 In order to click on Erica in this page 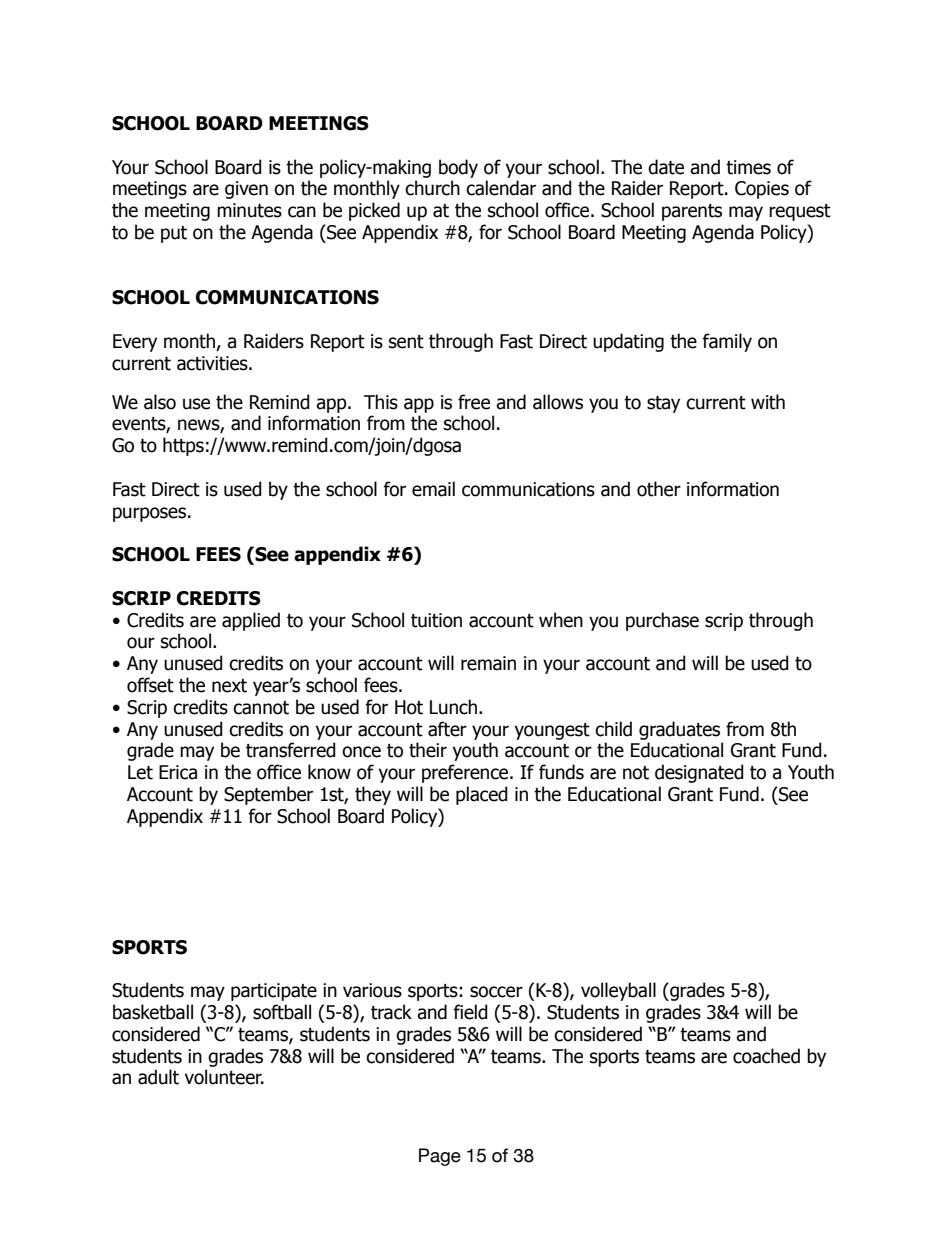, I will do `click(178, 772)`.
